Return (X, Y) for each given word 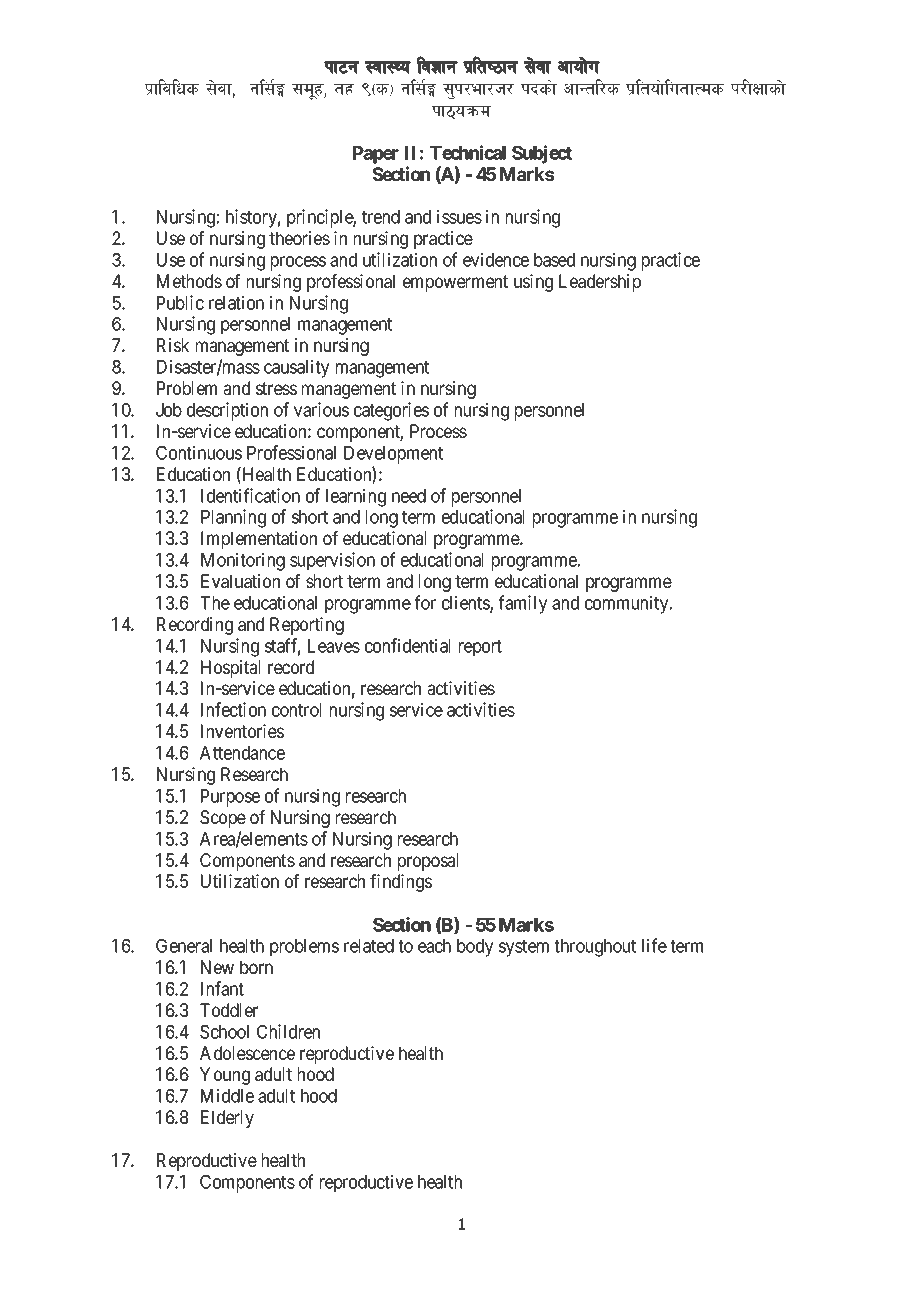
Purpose (230, 798)
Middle (227, 1095)
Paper (376, 155)
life (654, 945)
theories (299, 238)
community (628, 604)
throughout (595, 948)
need (409, 496)
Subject (542, 154)
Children (288, 1031)
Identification (250, 495)
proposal (428, 862)
